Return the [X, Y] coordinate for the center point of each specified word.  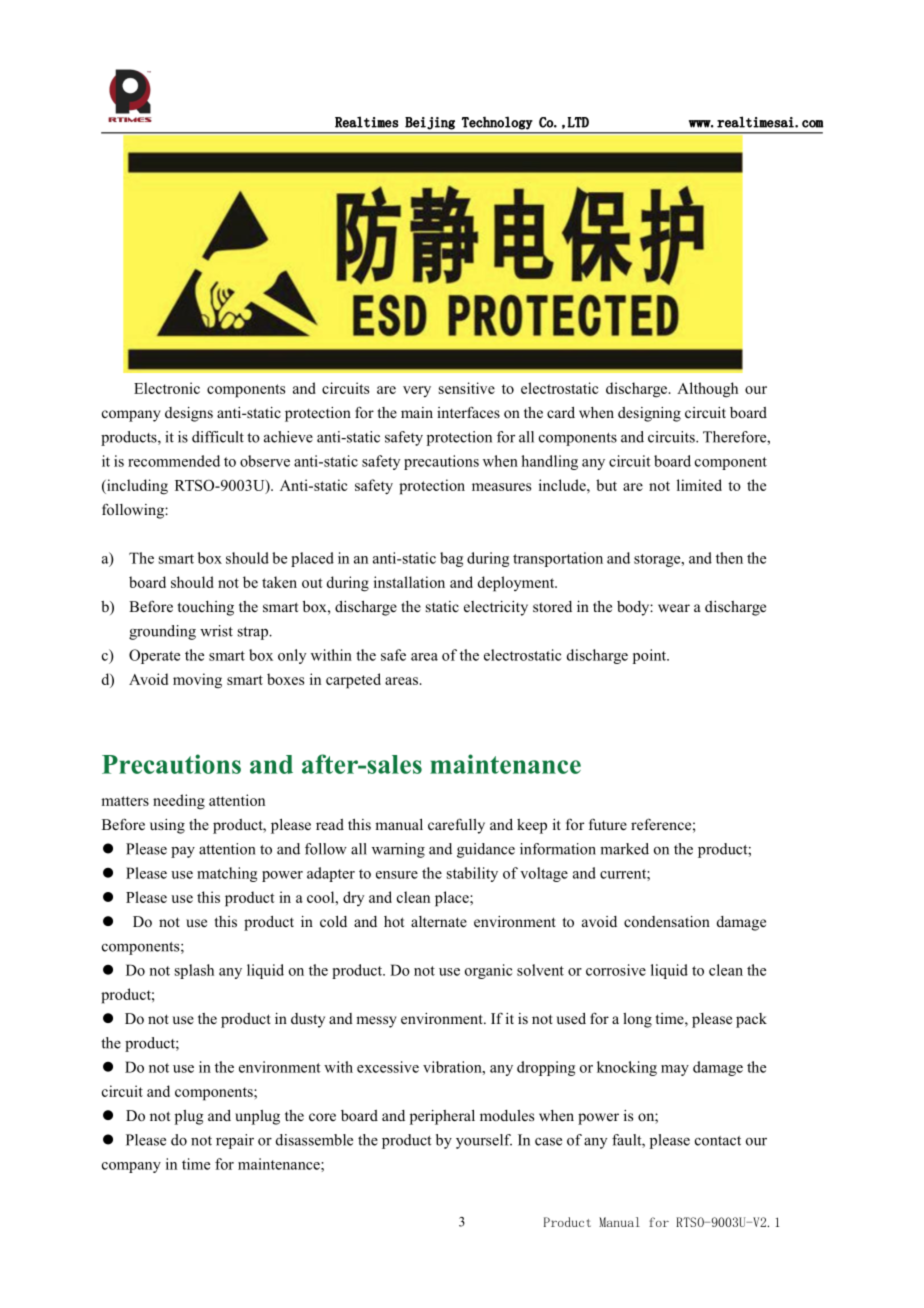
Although [707, 390]
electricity [496, 608]
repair [235, 1141]
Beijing [430, 123]
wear [674, 608]
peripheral [442, 1117]
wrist [216, 631]
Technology [497, 123]
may [675, 1070]
